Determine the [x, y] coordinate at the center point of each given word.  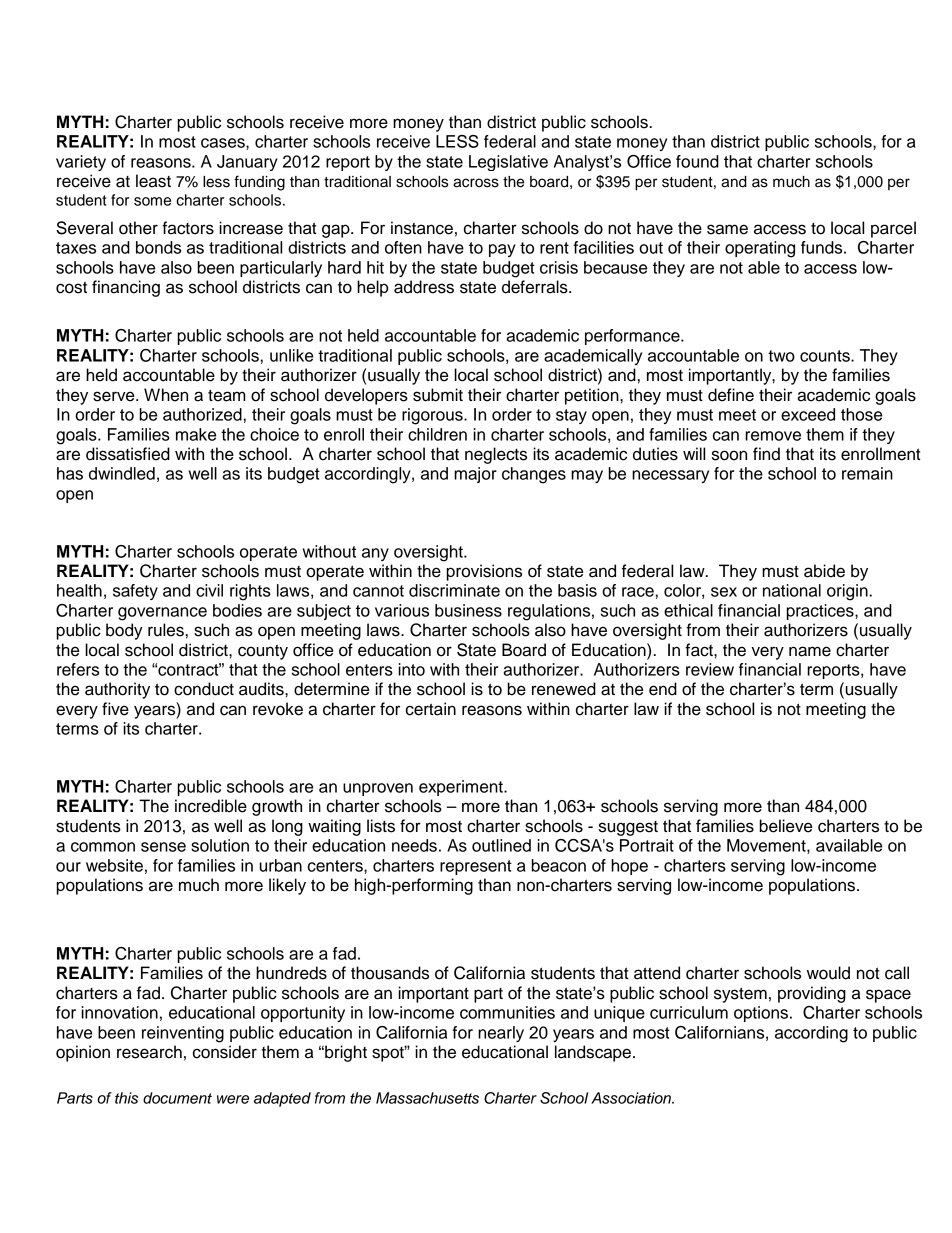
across [476, 183]
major [475, 475]
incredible [211, 806]
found [697, 161]
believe [785, 826]
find [766, 454]
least [153, 181]
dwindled [122, 473]
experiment [462, 788]
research [149, 1052]
